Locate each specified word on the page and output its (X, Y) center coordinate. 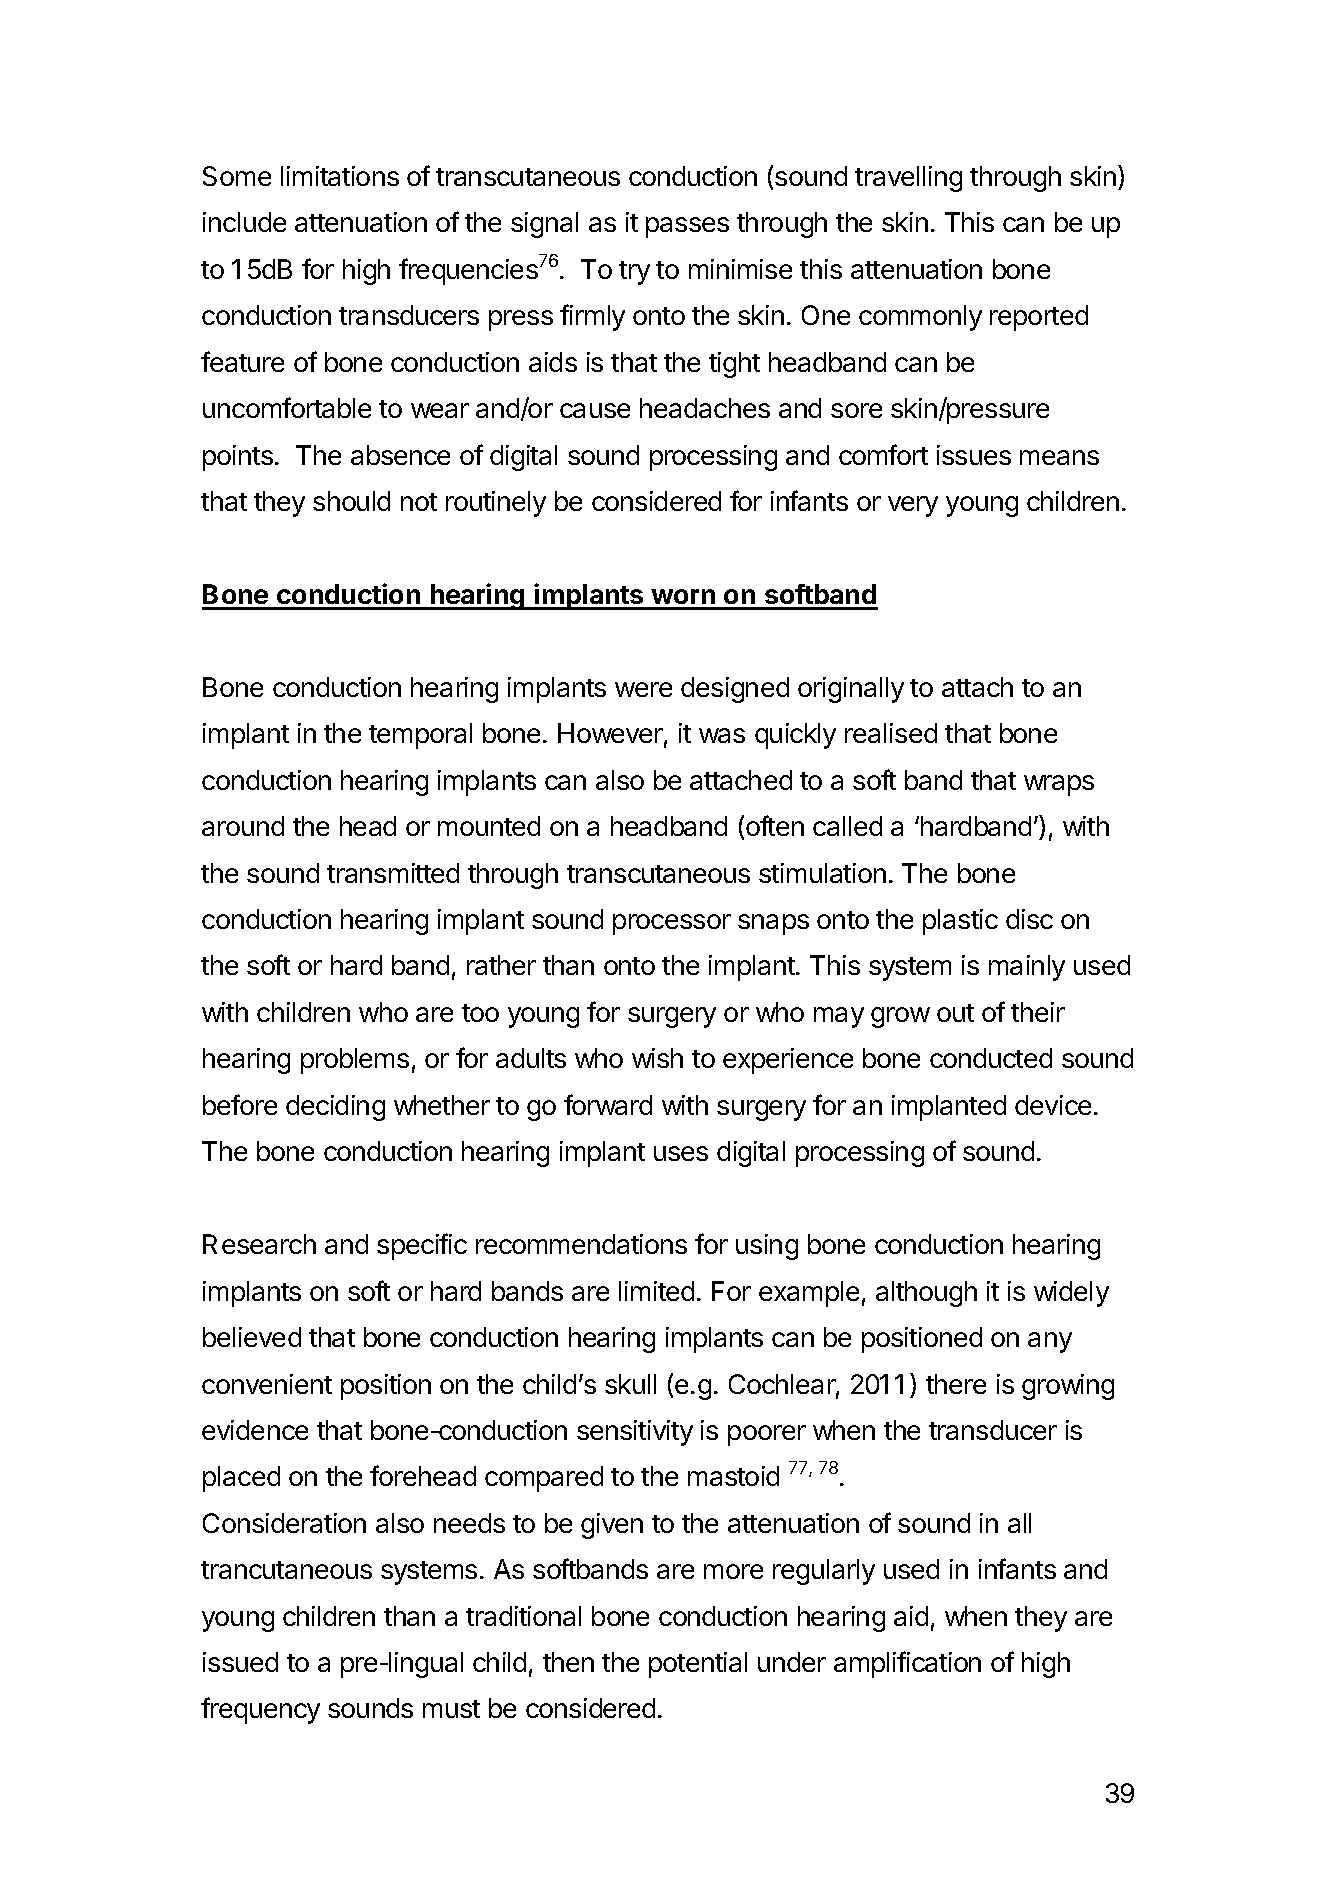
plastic (960, 922)
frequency (260, 1710)
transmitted (393, 873)
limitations (340, 176)
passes (687, 227)
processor (672, 924)
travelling (908, 179)
